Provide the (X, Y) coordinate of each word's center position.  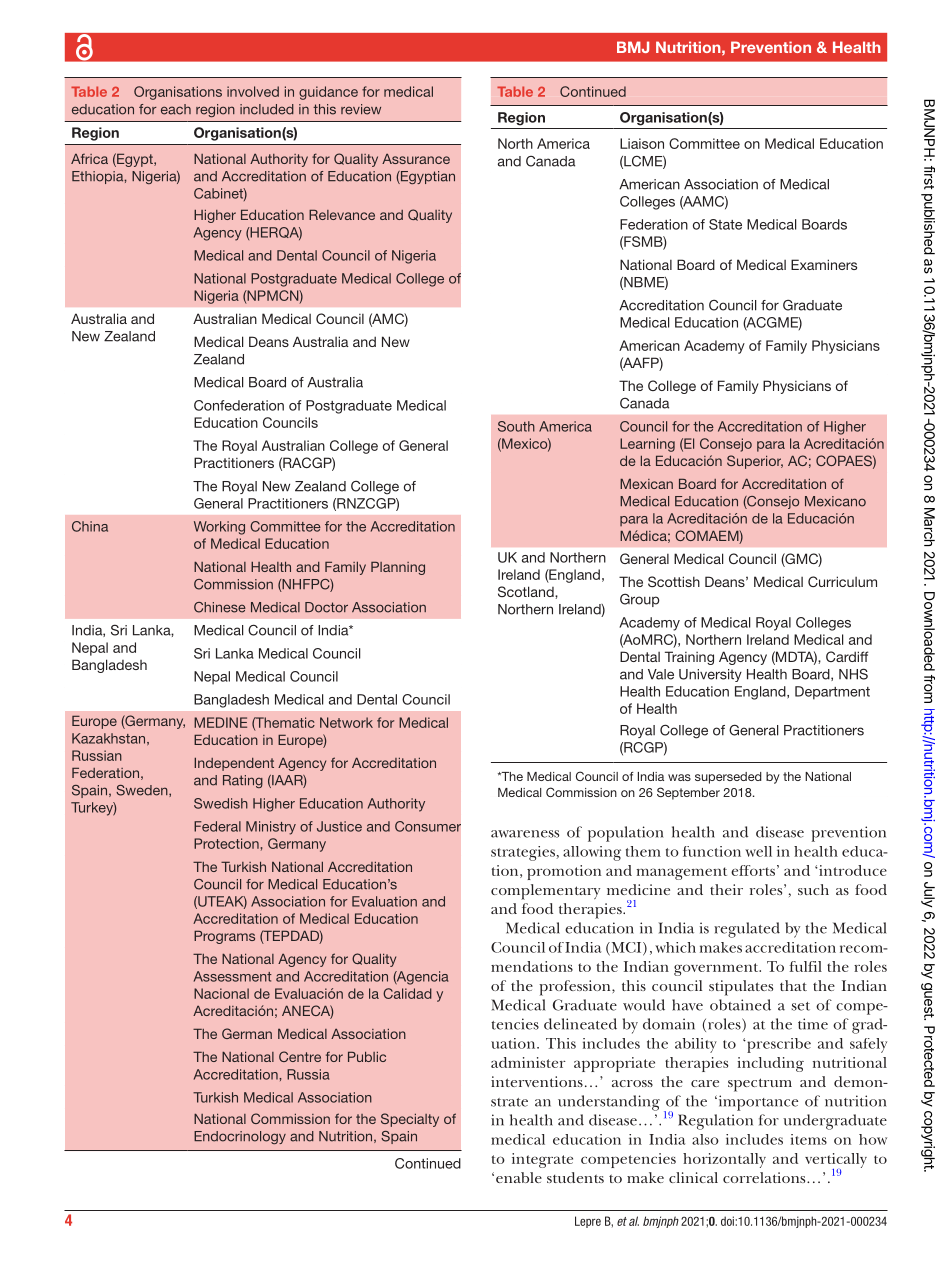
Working (219, 528)
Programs (224, 937)
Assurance (416, 158)
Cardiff (847, 656)
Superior (755, 462)
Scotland (527, 591)
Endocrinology (240, 1137)
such (813, 889)
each (176, 109)
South (516, 426)
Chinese (220, 607)
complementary (545, 892)
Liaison (642, 143)
